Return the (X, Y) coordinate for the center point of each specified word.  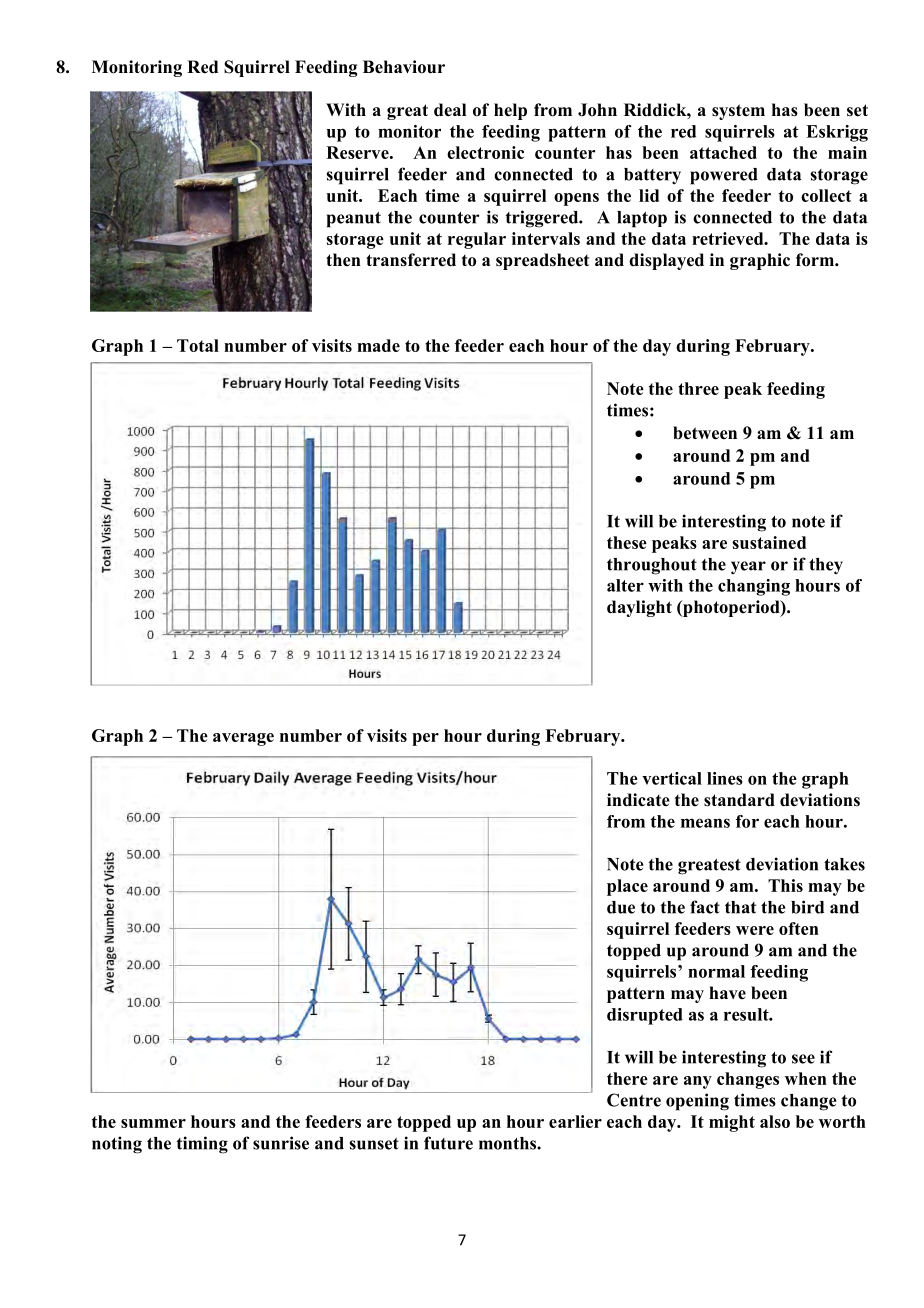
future (448, 1143)
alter (625, 585)
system (738, 112)
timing (202, 1145)
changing (754, 587)
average (243, 739)
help (510, 111)
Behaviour (404, 67)
